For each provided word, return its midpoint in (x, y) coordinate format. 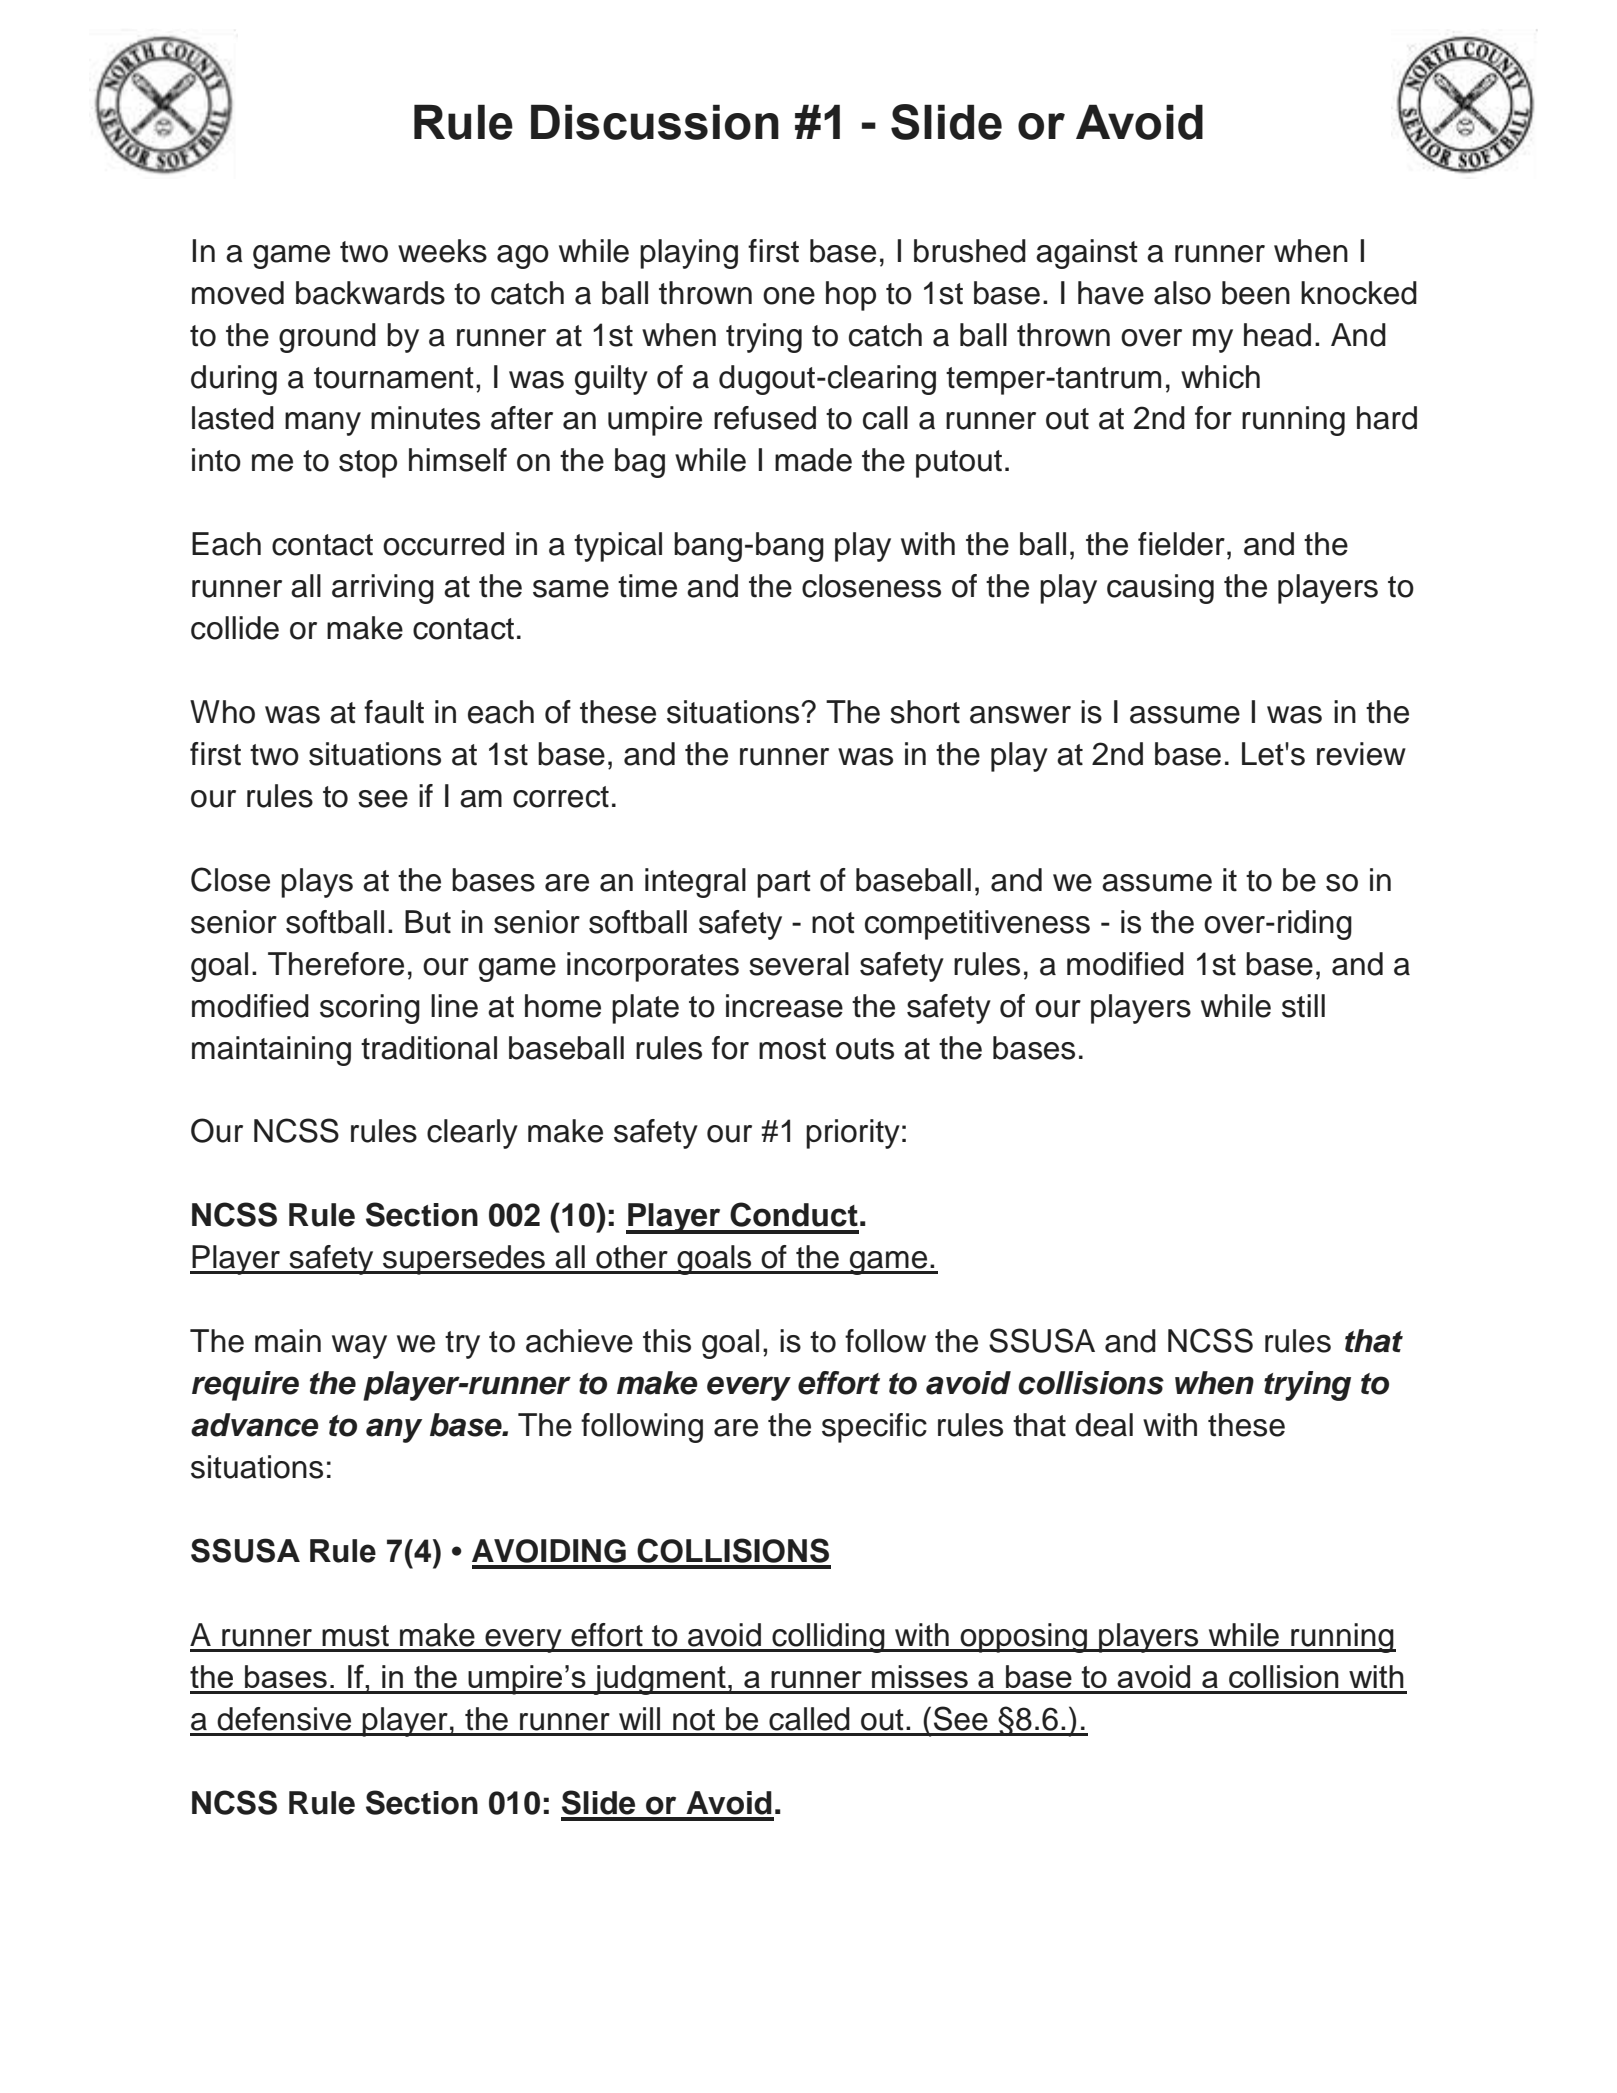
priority (853, 1134)
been (1256, 293)
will (639, 1718)
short (925, 712)
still (1303, 1006)
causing (1160, 589)
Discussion (655, 122)
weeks (442, 251)
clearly (472, 1134)
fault (394, 712)
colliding (828, 1638)
